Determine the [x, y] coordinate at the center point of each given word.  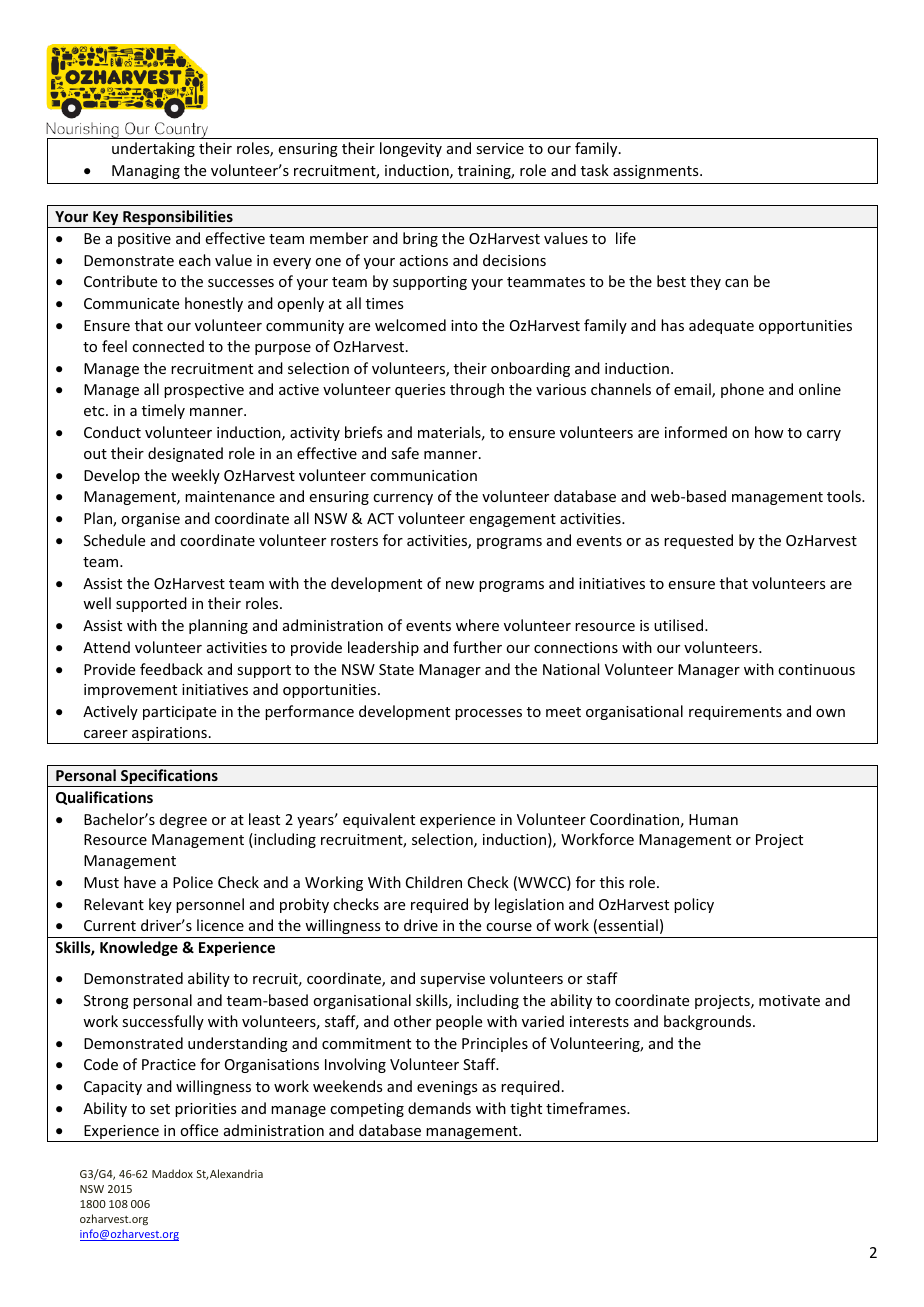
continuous [816, 669]
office [199, 1130]
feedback [171, 669]
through [477, 390]
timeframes [587, 1108]
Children [434, 882]
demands [439, 1108]
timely [163, 411]
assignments [657, 172]
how [769, 432]
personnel [210, 905]
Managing [146, 172]
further [477, 647]
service [500, 148]
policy [694, 905]
